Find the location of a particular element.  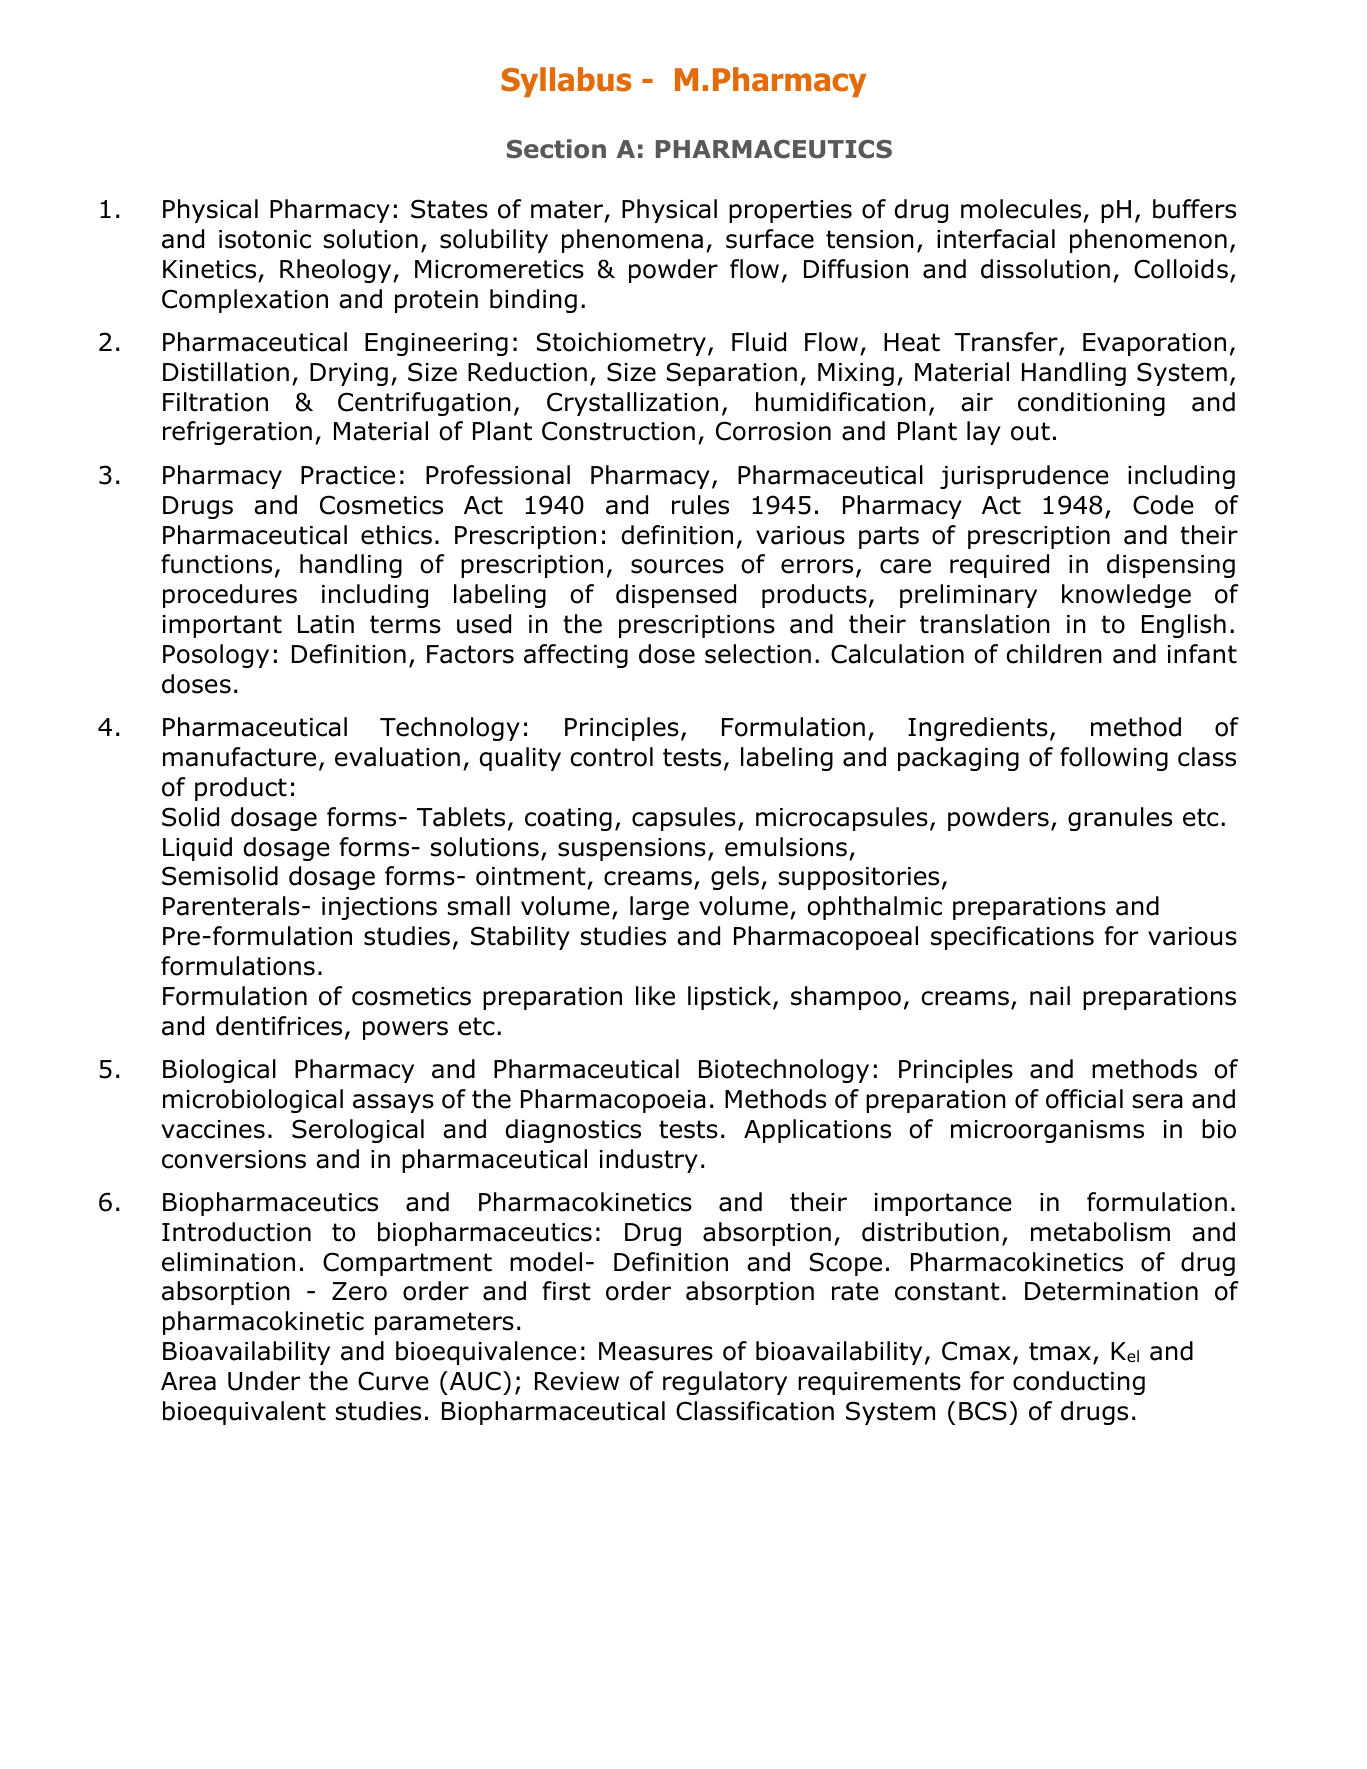

refrigeration is located at coordinates (237, 433).
